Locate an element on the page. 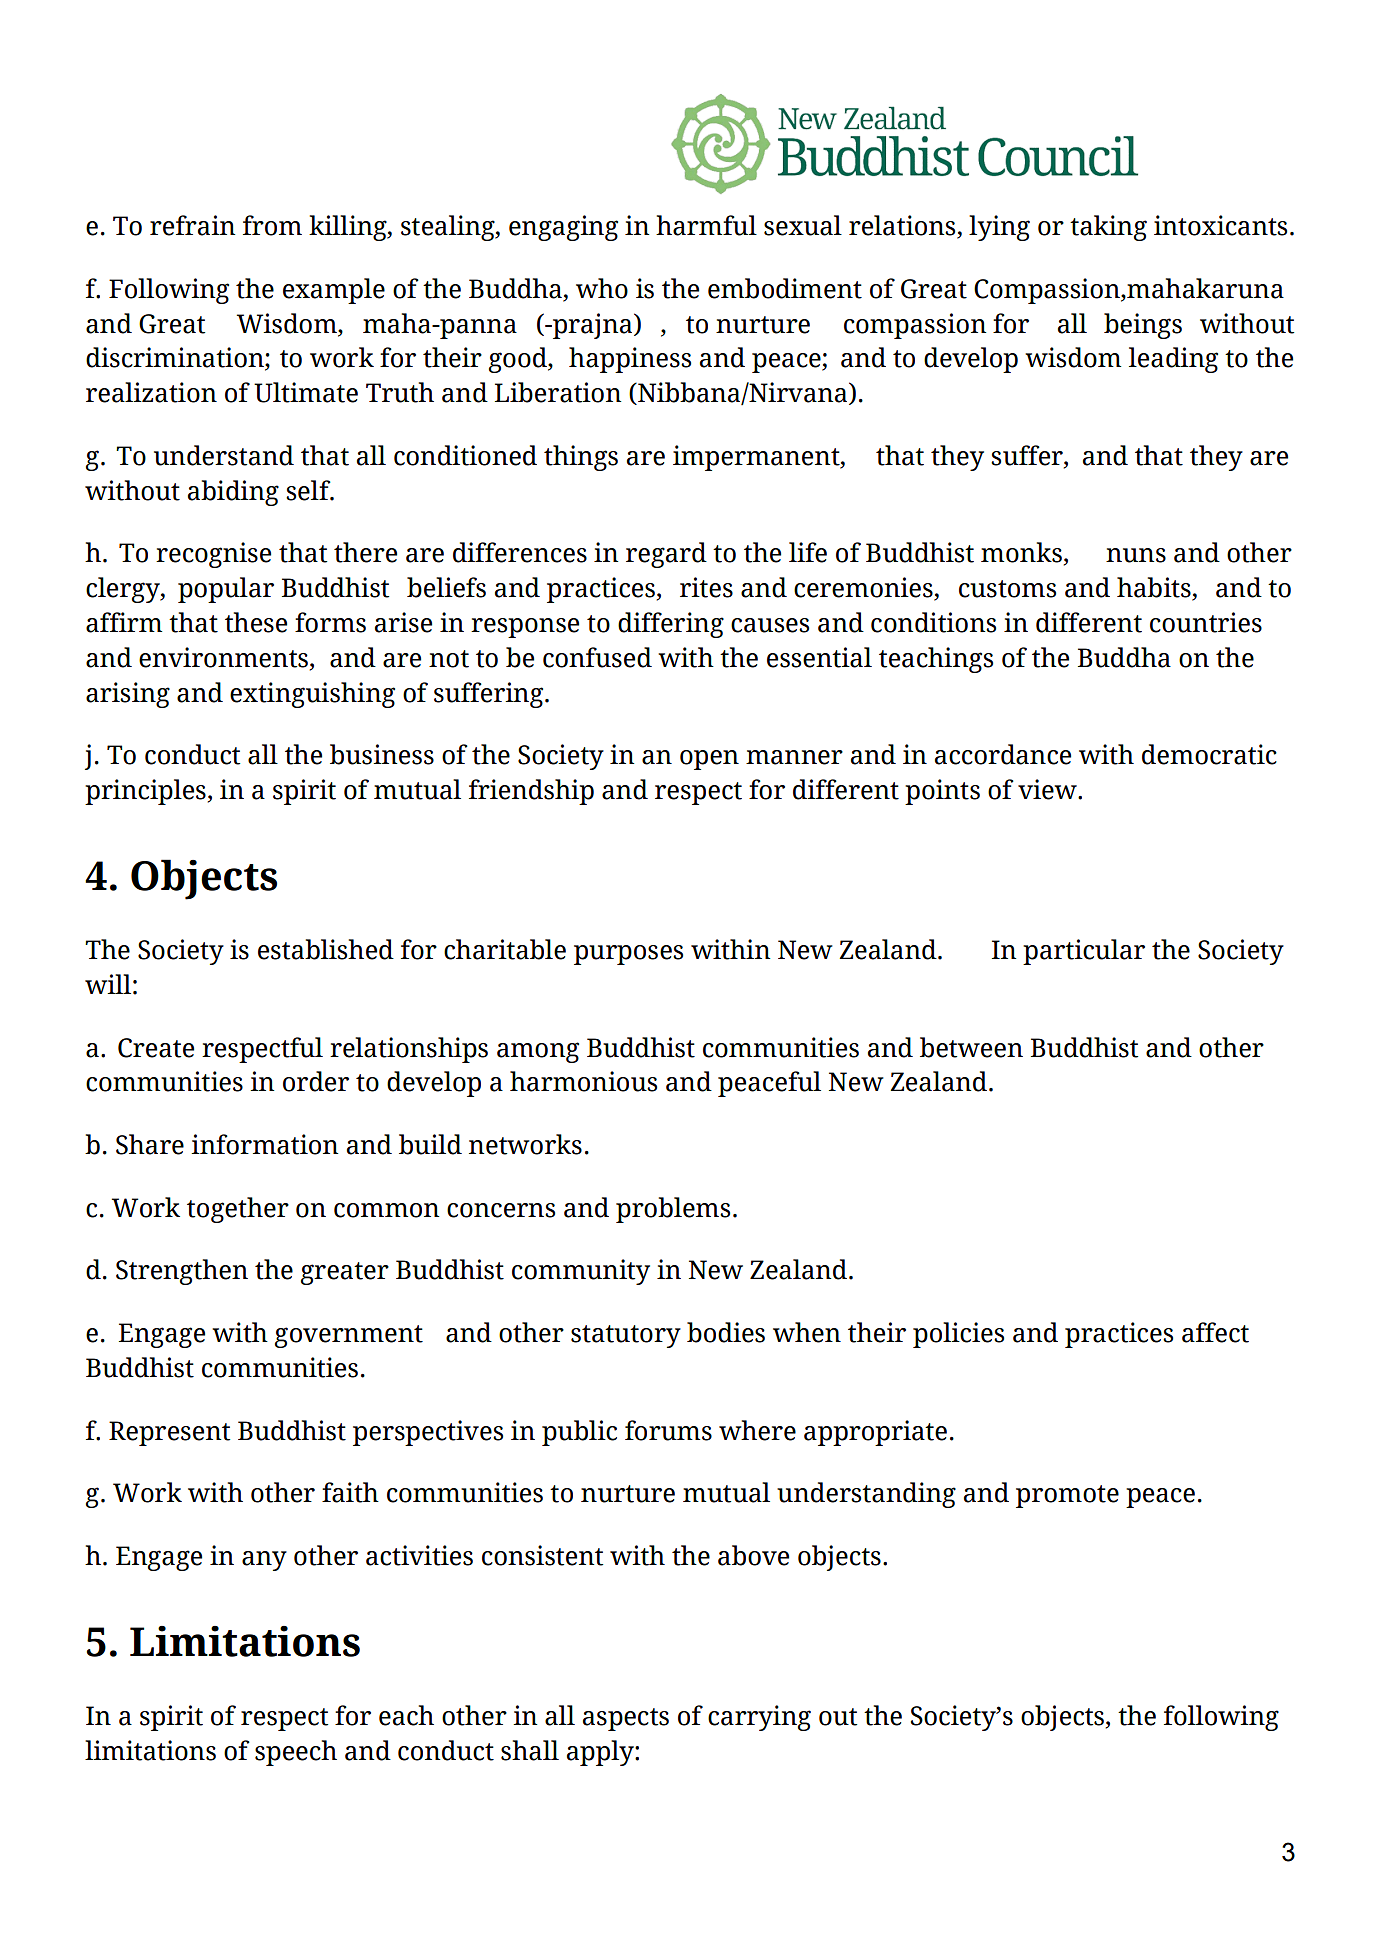  established is located at coordinates (326, 949).
